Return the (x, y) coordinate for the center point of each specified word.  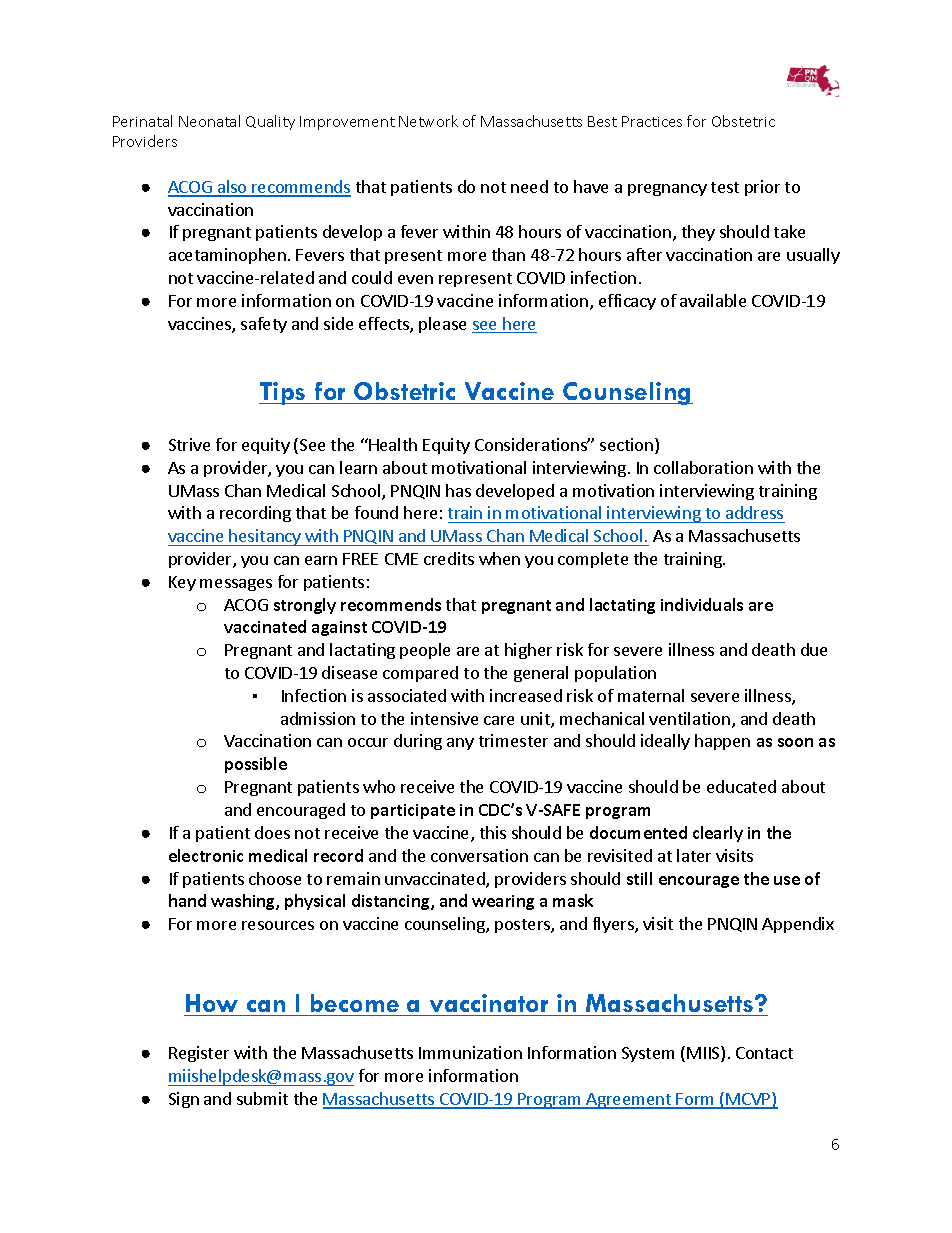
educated (741, 786)
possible (256, 765)
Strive (189, 444)
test (725, 187)
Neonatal (209, 121)
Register (199, 1054)
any (460, 744)
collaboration (703, 467)
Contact (764, 1053)
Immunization (470, 1052)
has (458, 490)
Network (428, 121)
